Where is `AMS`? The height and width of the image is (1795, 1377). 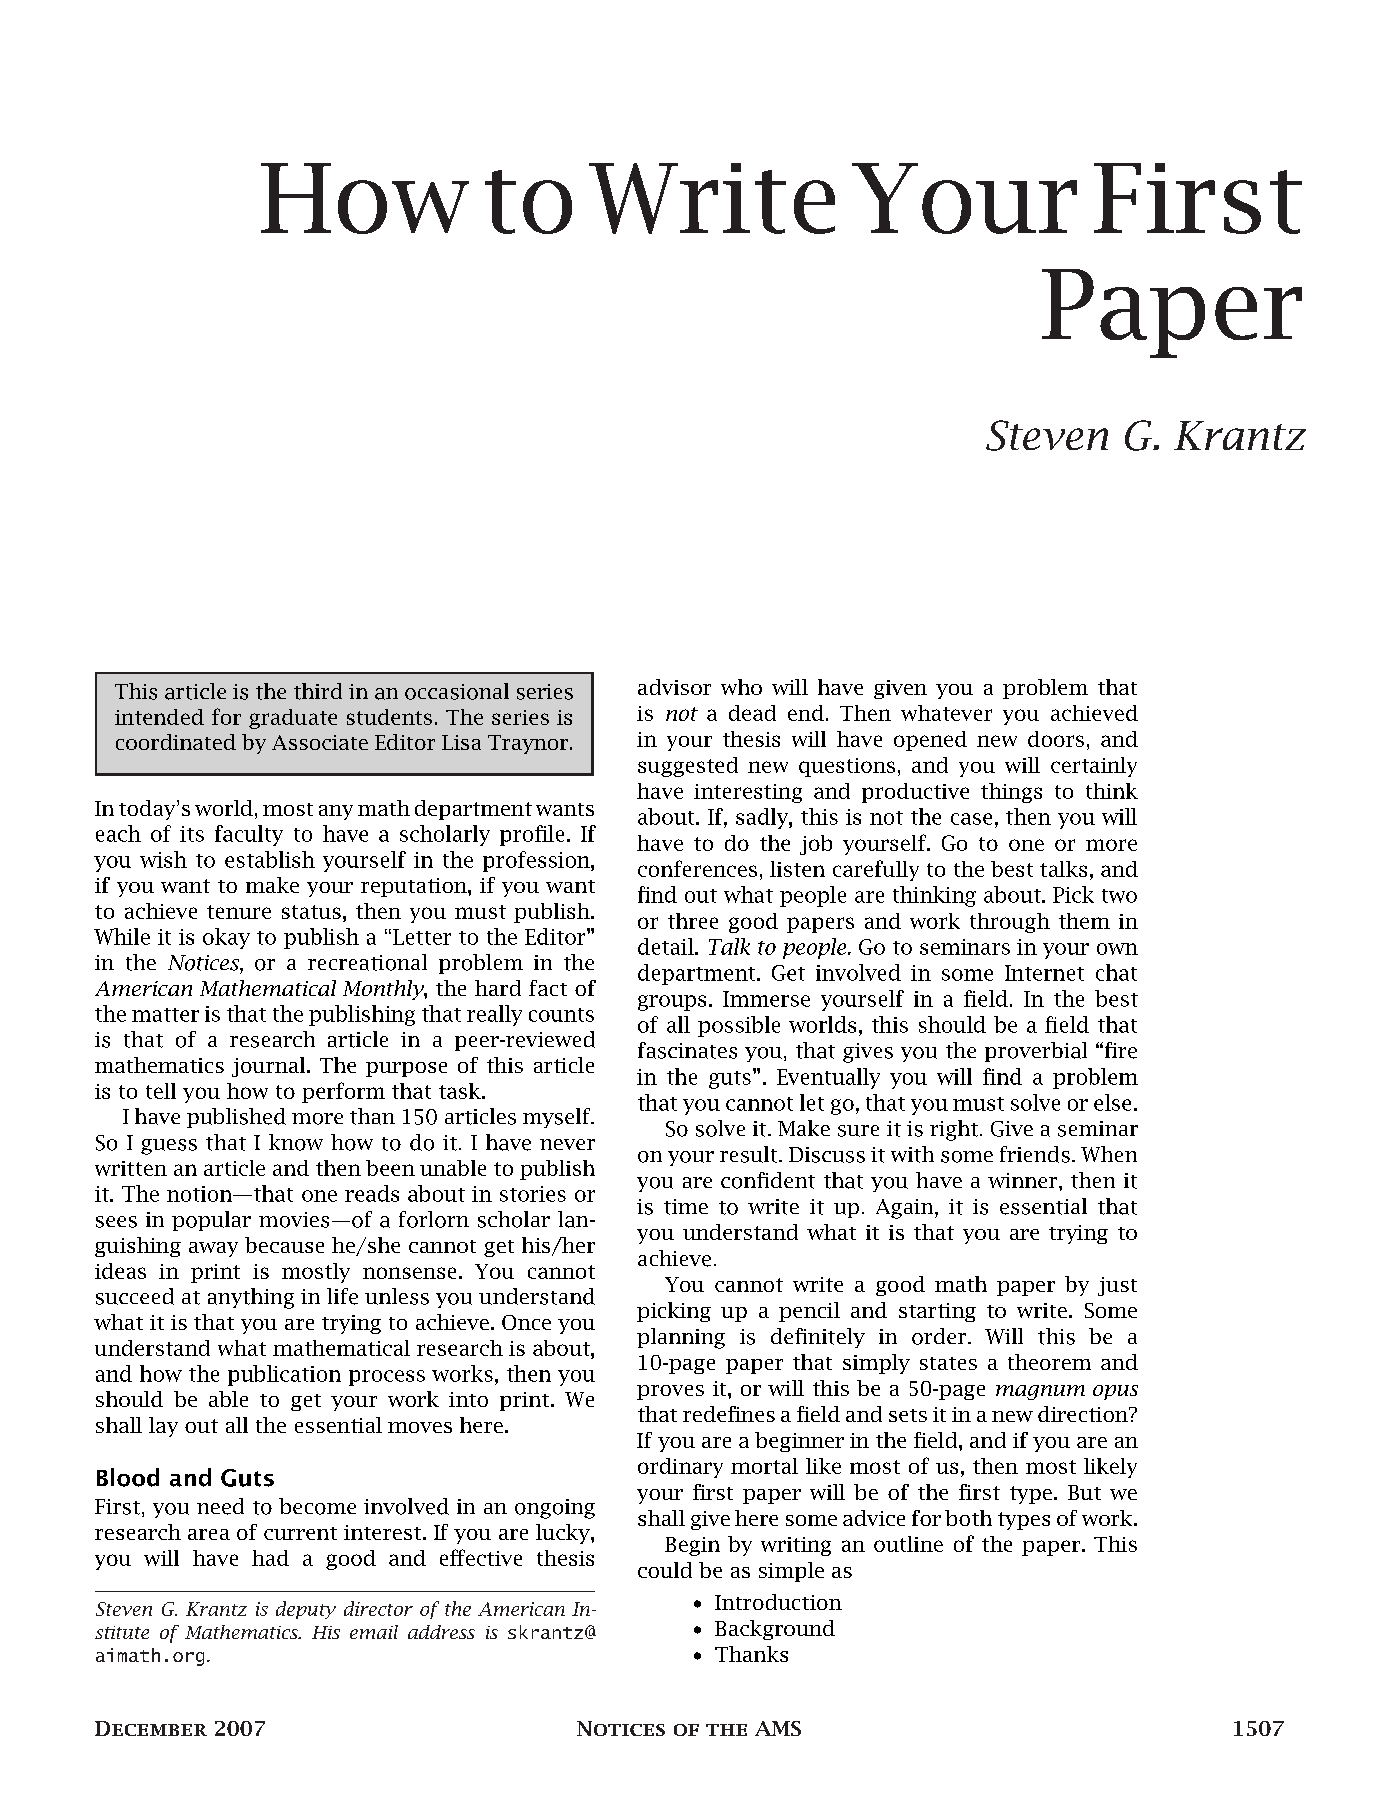 AMS is located at coordinates (778, 1728).
